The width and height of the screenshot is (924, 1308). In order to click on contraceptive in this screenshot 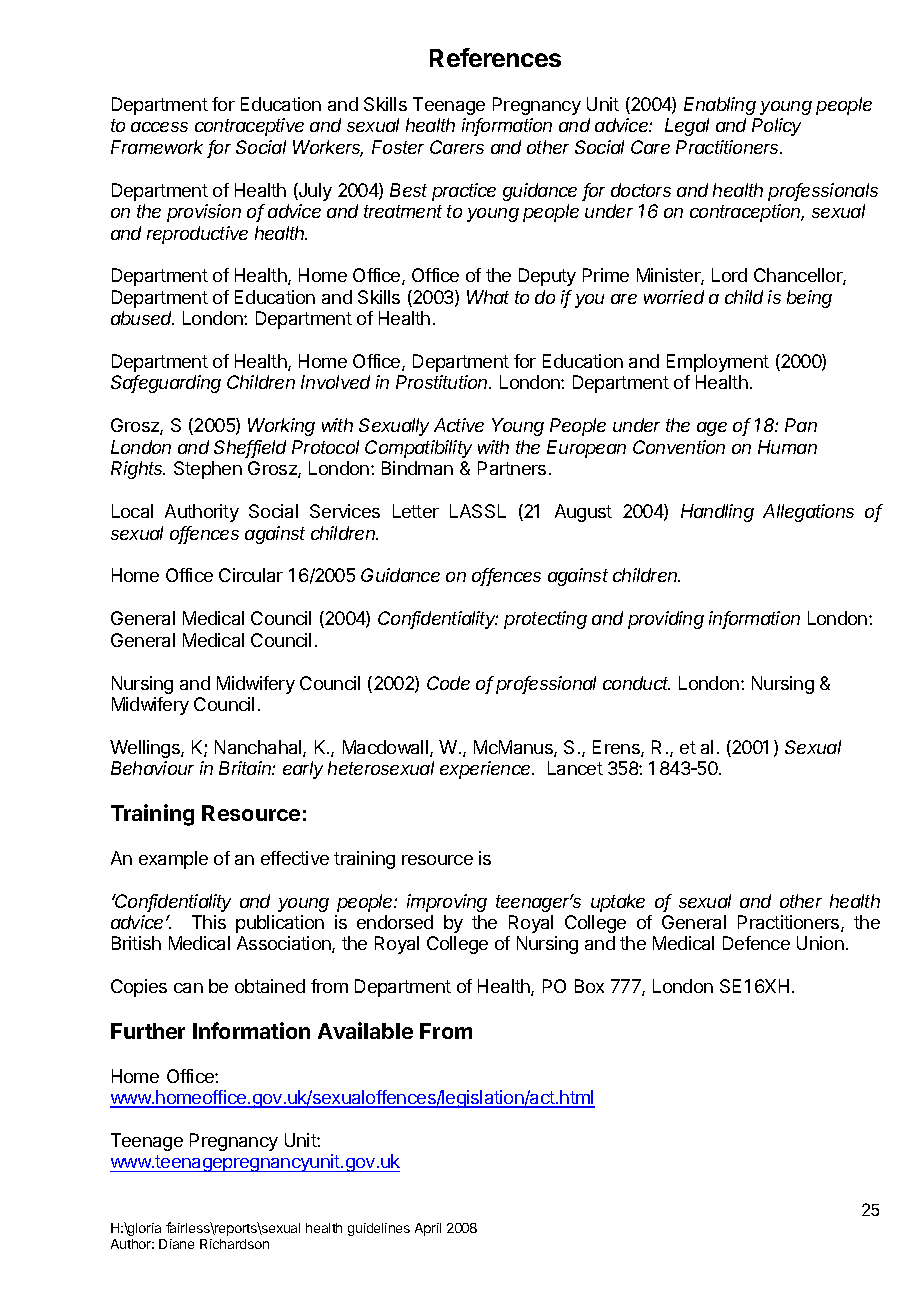, I will do `click(249, 127)`.
